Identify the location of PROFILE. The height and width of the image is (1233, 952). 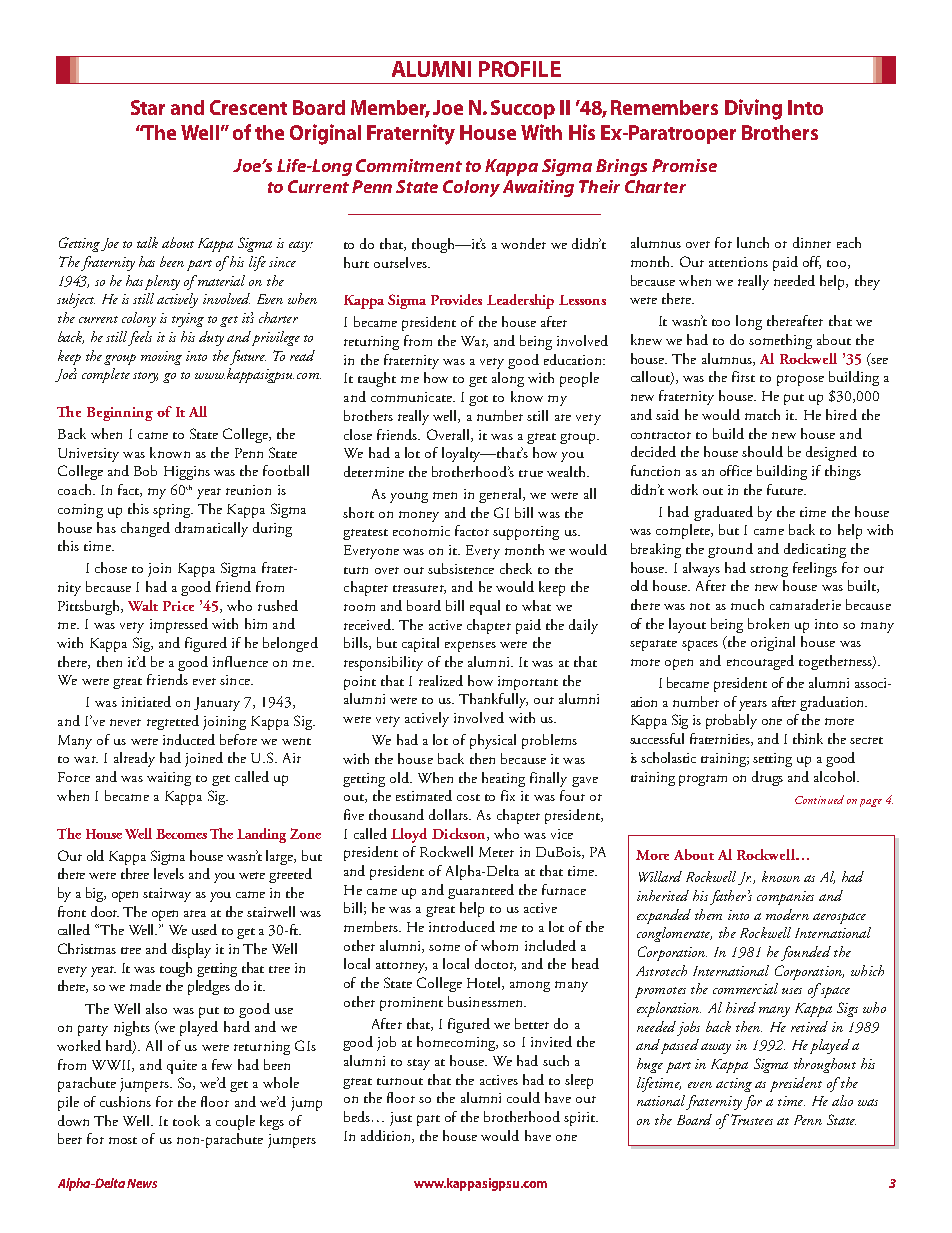
(520, 69).
